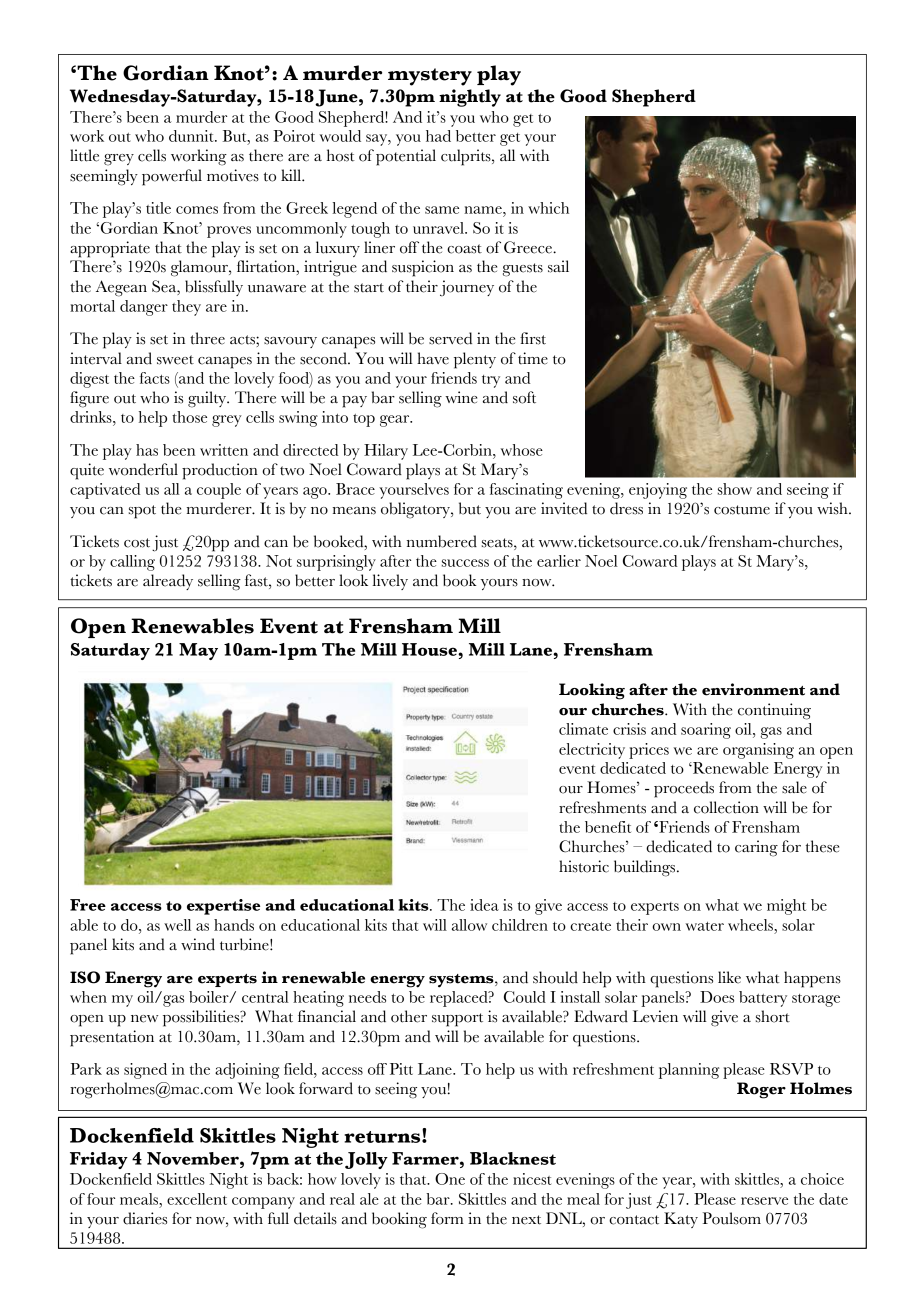 Image resolution: width=924 pixels, height=1308 pixels. Describe the element at coordinates (172, 177) in the screenshot. I see `powerful` at that location.
